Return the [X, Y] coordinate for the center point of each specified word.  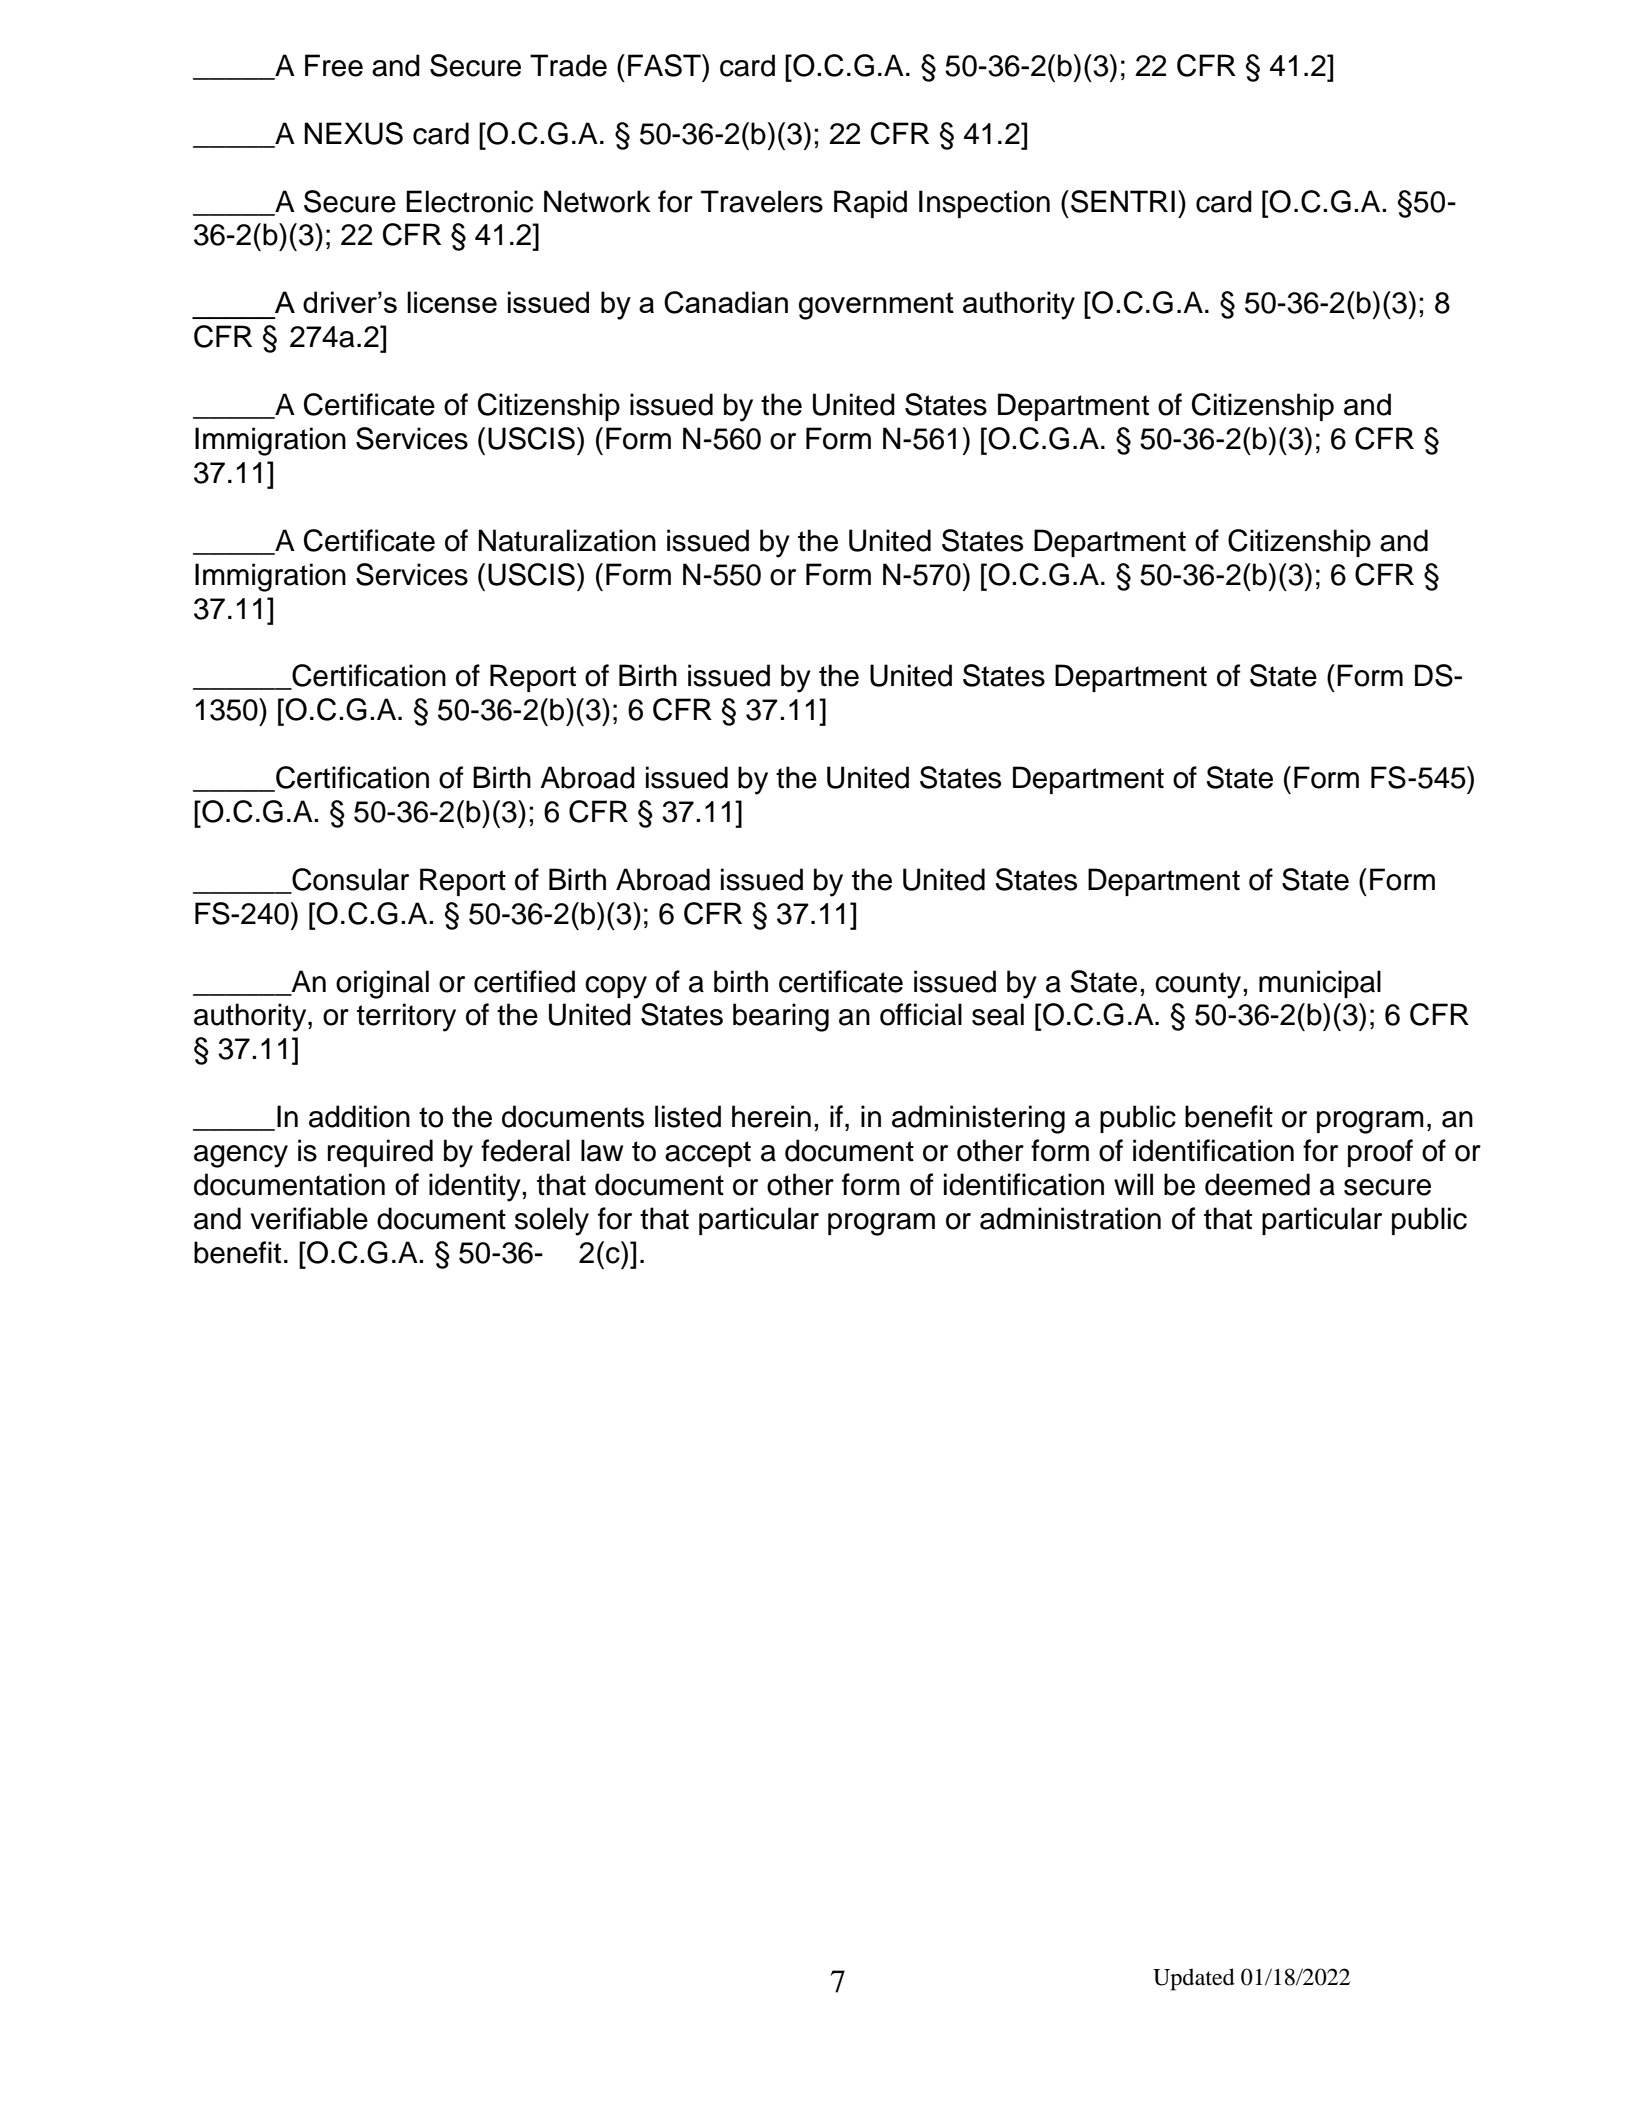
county [1199, 985]
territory [406, 1017]
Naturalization [567, 540]
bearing [781, 1017]
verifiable [309, 1218]
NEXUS [353, 133]
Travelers [762, 201]
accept [708, 1154]
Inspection [984, 204]
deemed [1257, 1184]
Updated [1194, 1979]
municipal [1320, 984]
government [876, 306]
